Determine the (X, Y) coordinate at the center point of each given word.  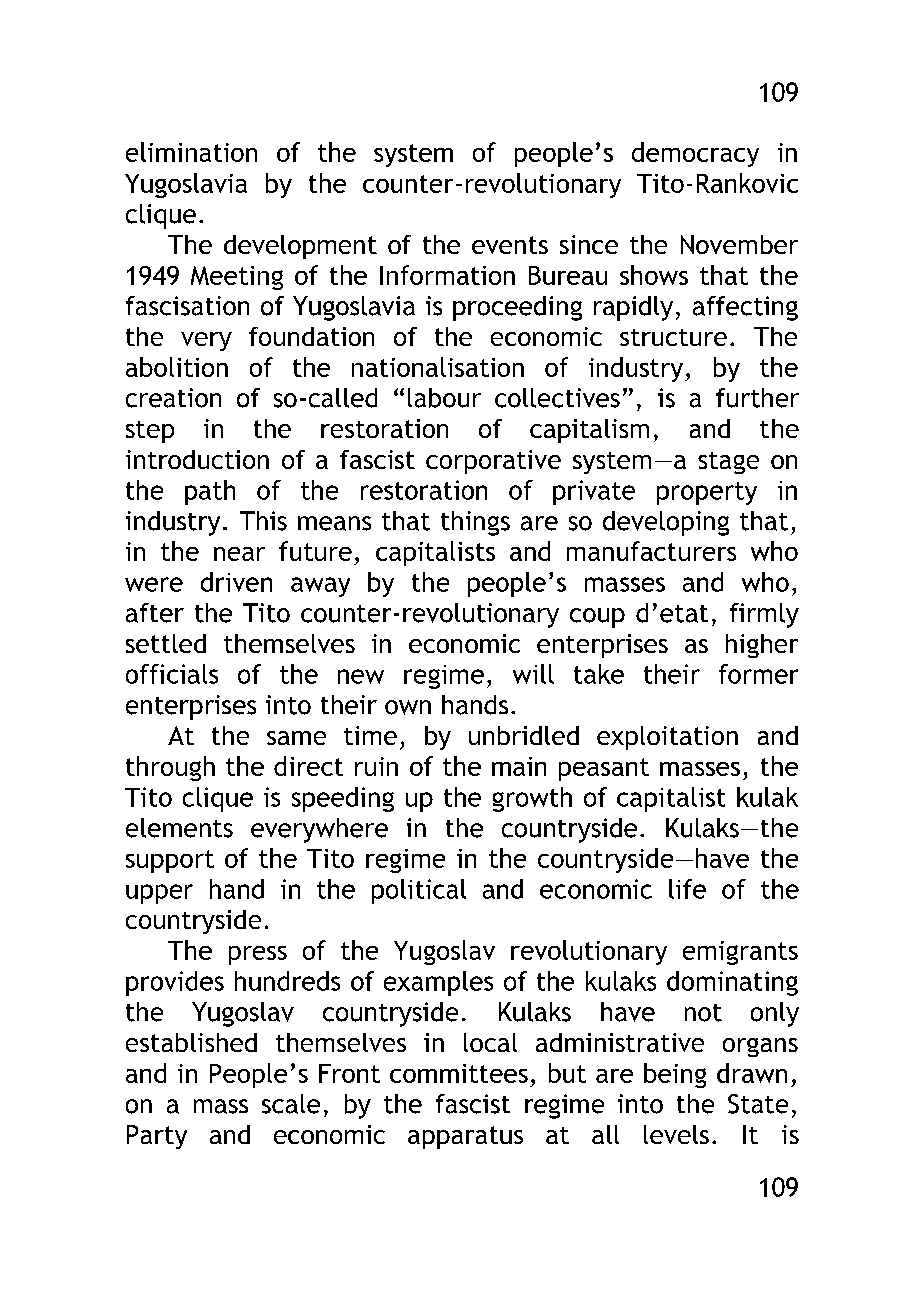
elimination (191, 152)
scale (291, 1104)
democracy (695, 154)
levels (676, 1134)
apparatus (465, 1137)
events (510, 245)
